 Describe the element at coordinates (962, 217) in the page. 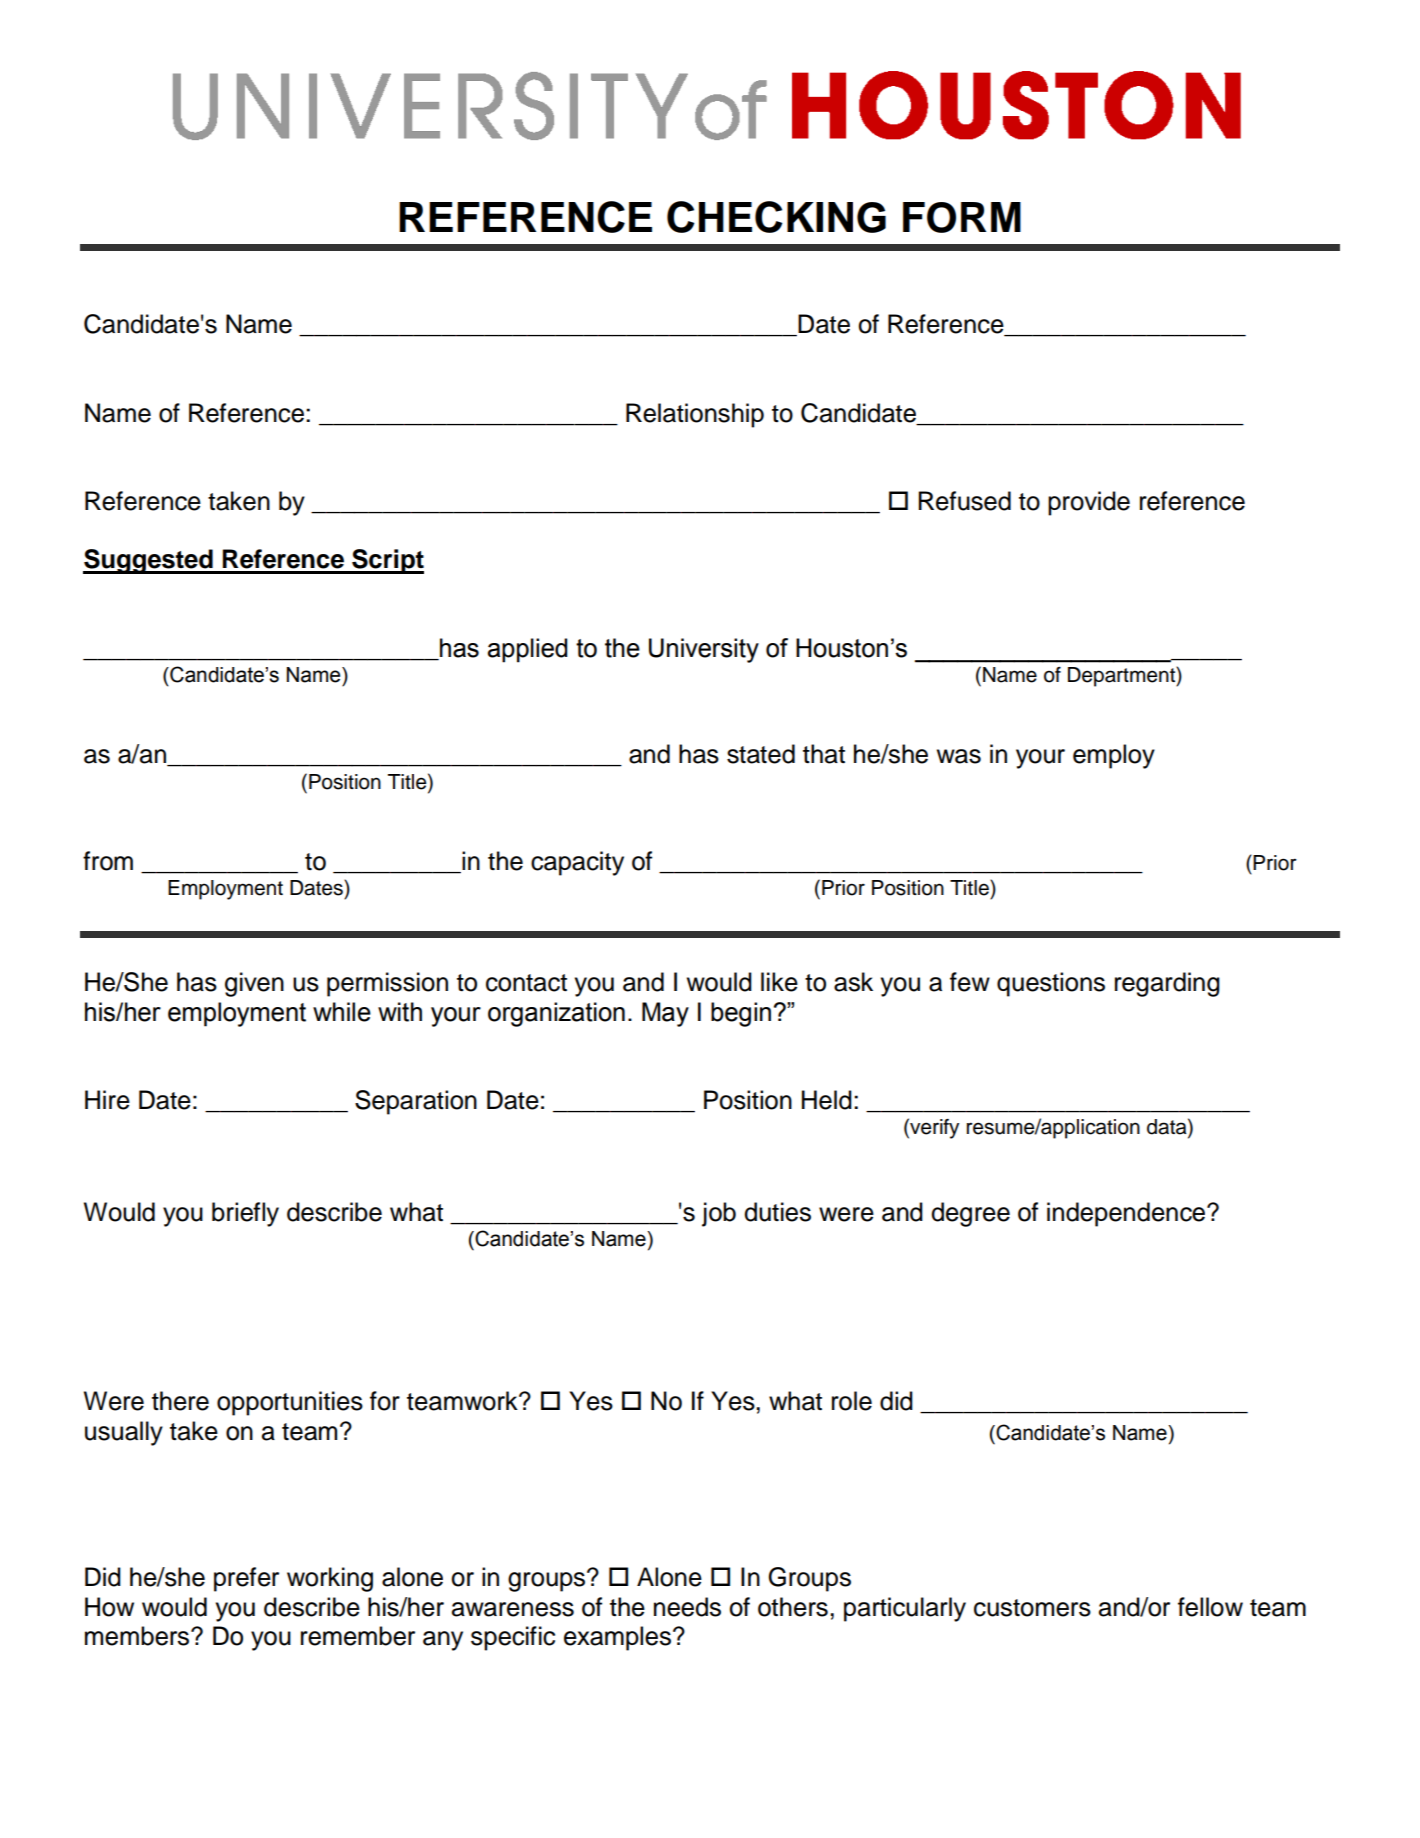

I see `FORM` at that location.
